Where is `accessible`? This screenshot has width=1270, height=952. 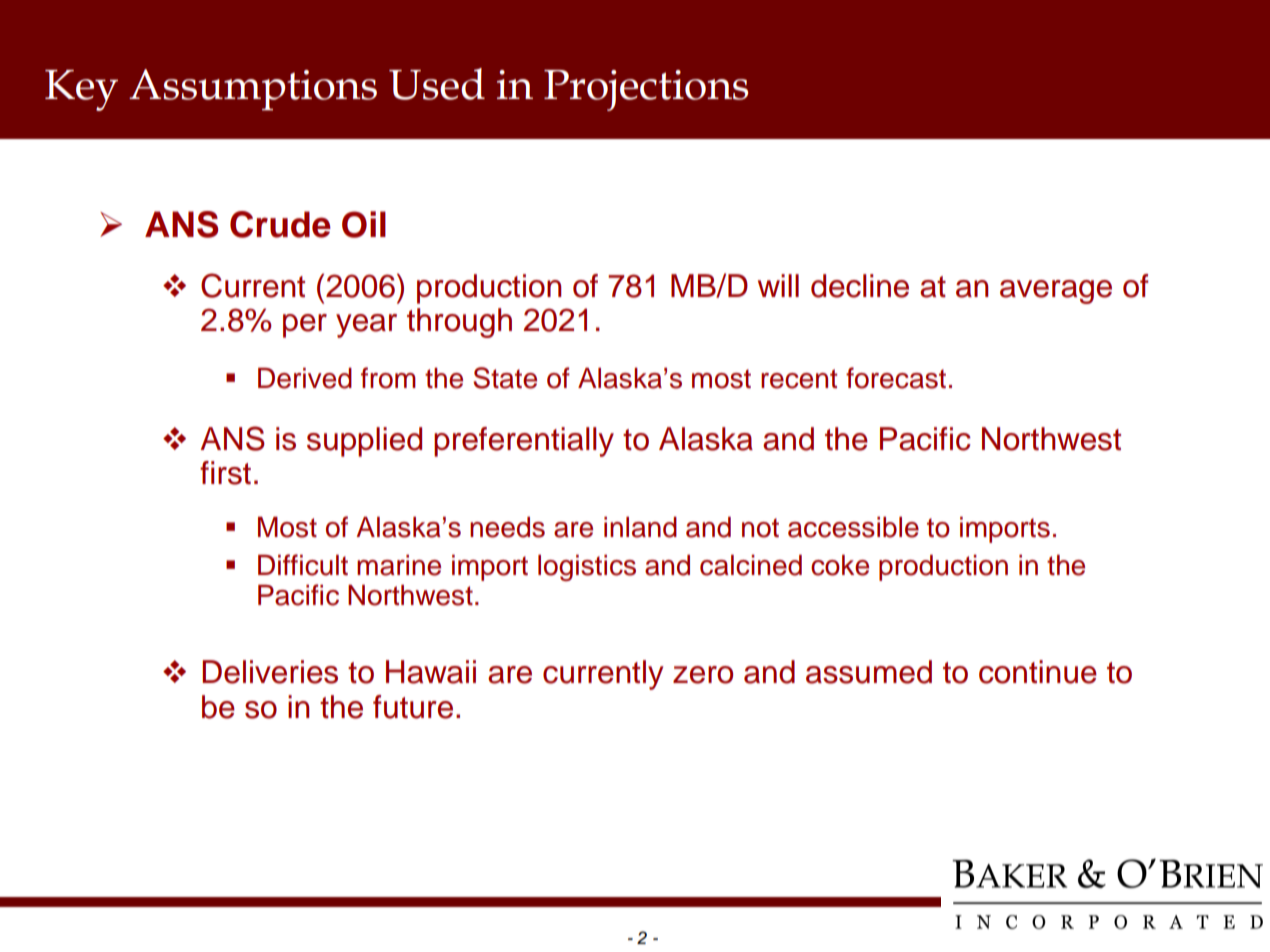
accessible is located at coordinates (853, 527).
